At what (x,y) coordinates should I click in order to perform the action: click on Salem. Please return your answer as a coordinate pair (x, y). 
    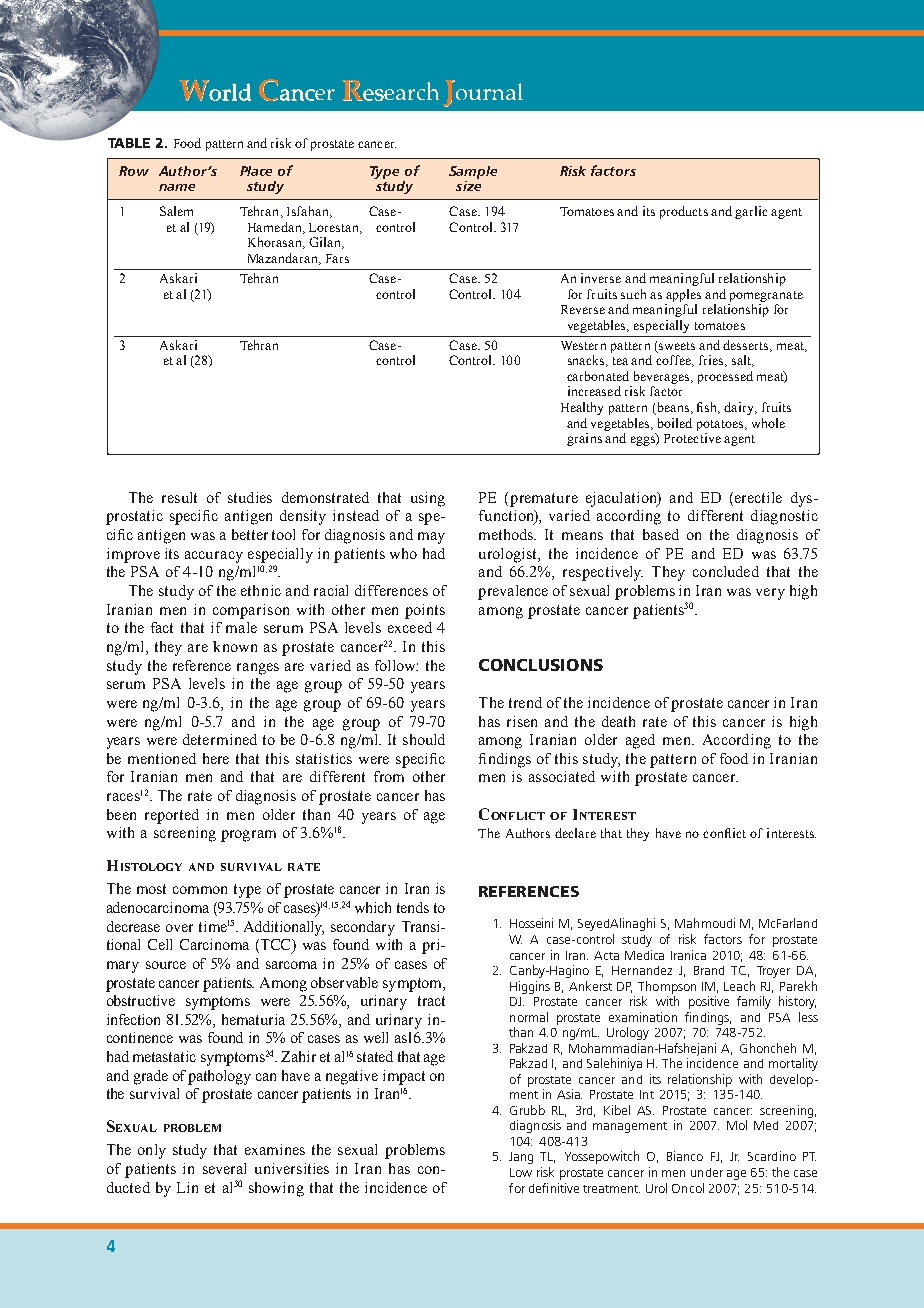
    Looking at the image, I should click on (176, 211).
